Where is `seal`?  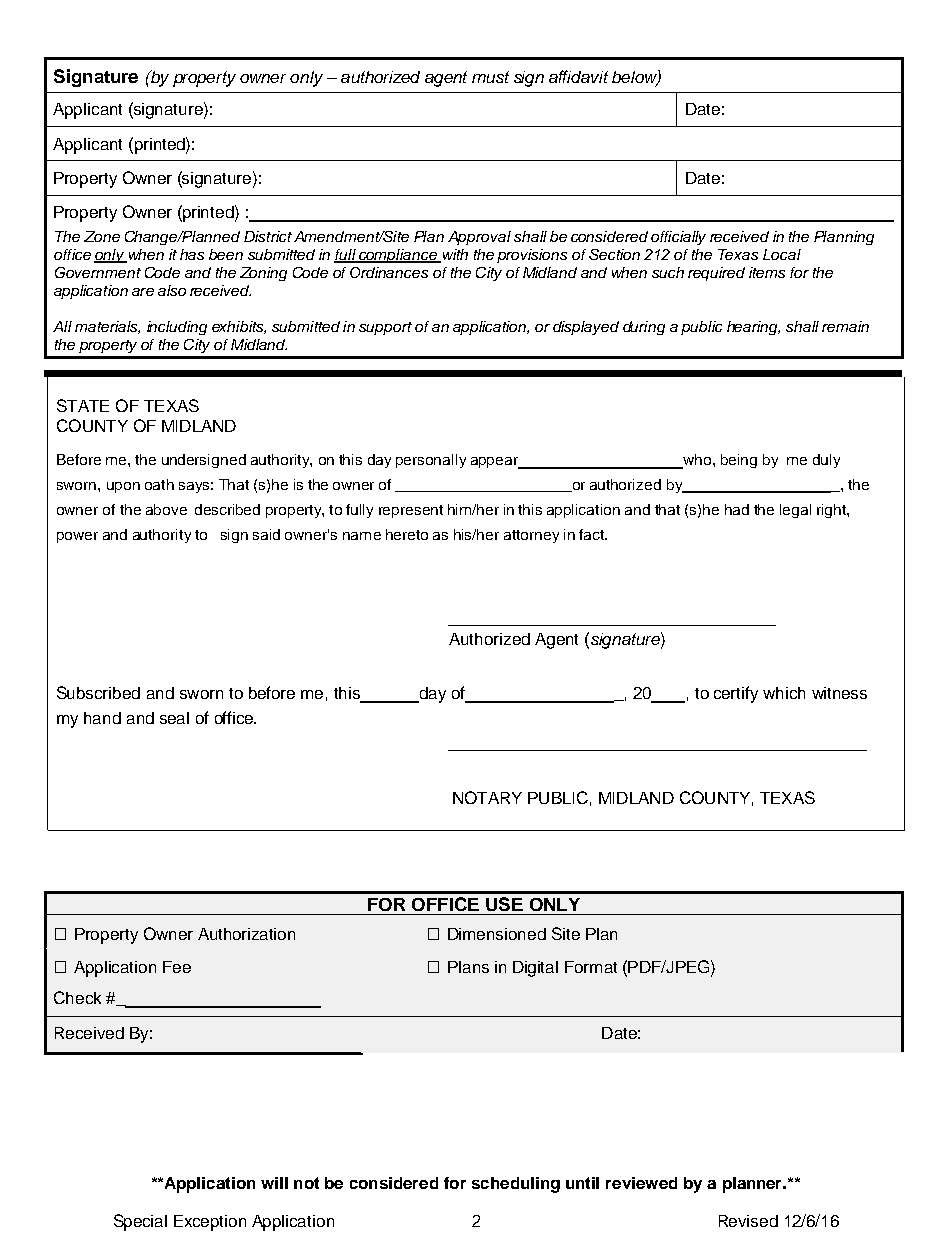 seal is located at coordinates (174, 718).
